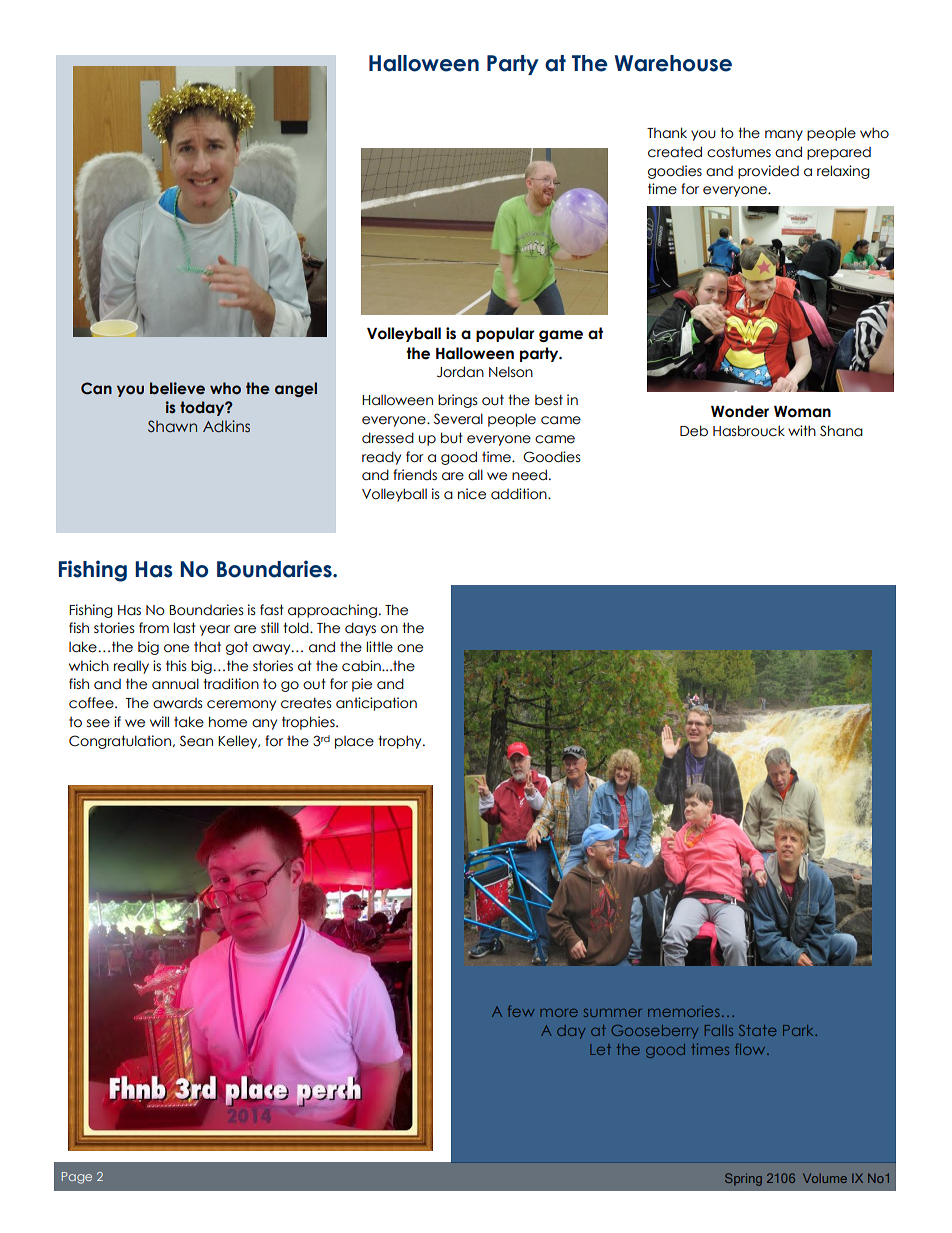  Describe the element at coordinates (154, 628) in the screenshot. I see `from` at that location.
